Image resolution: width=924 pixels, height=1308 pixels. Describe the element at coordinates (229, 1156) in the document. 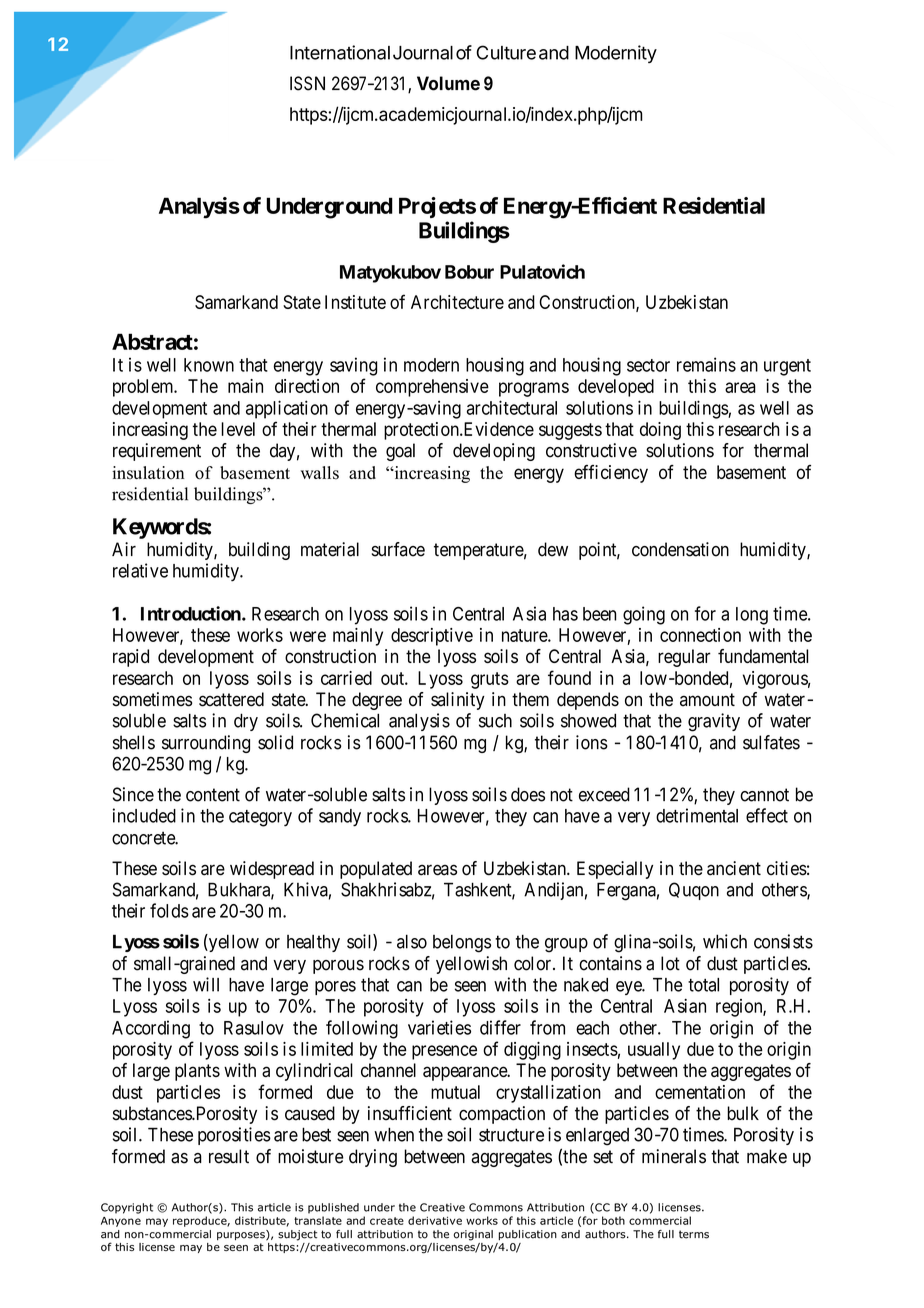

I see `result` at that location.
